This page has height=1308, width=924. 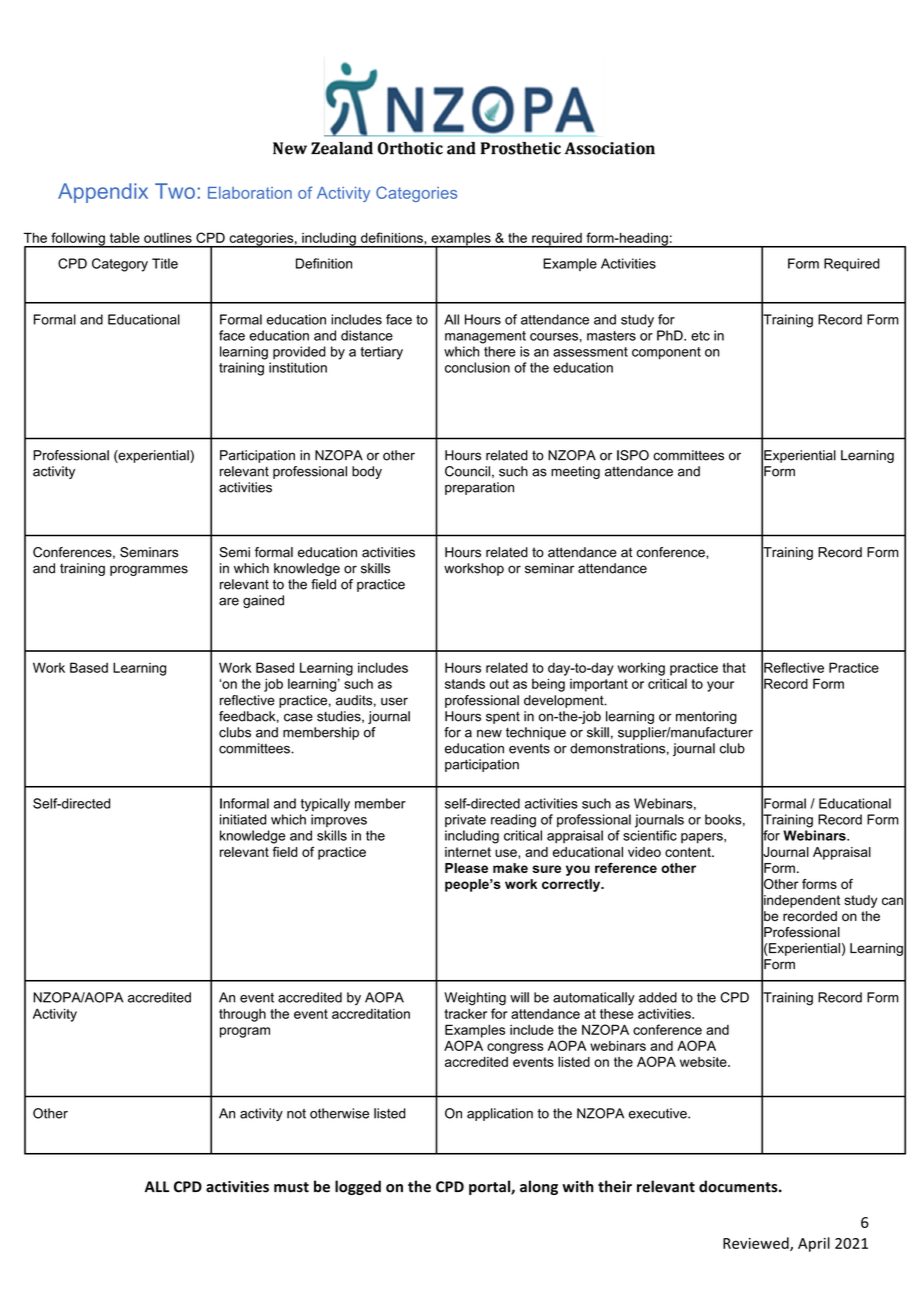 I want to click on outlines, so click(x=168, y=238).
